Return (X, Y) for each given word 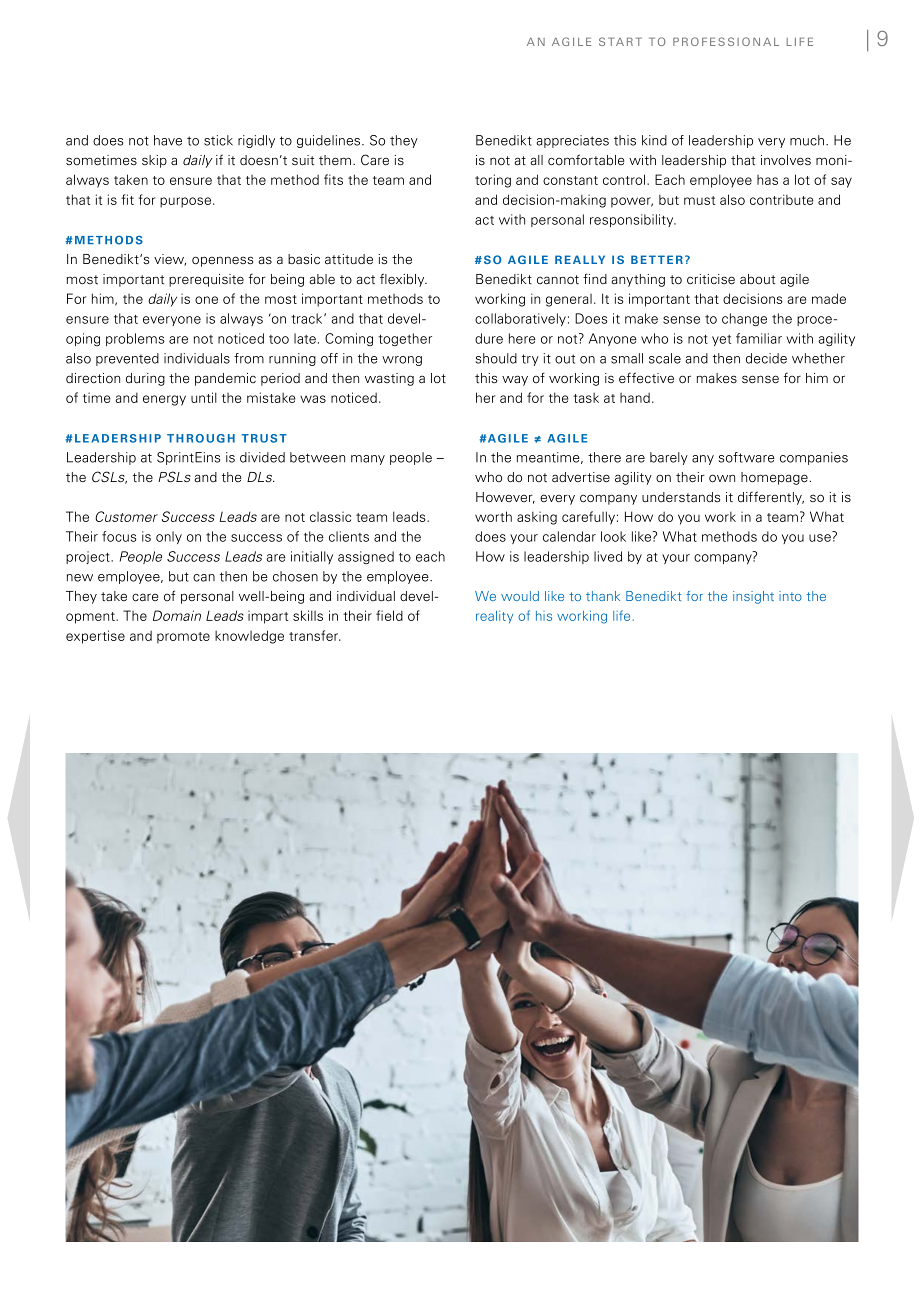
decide (766, 358)
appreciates (572, 141)
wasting (389, 379)
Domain (177, 615)
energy (164, 400)
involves (786, 160)
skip (154, 161)
